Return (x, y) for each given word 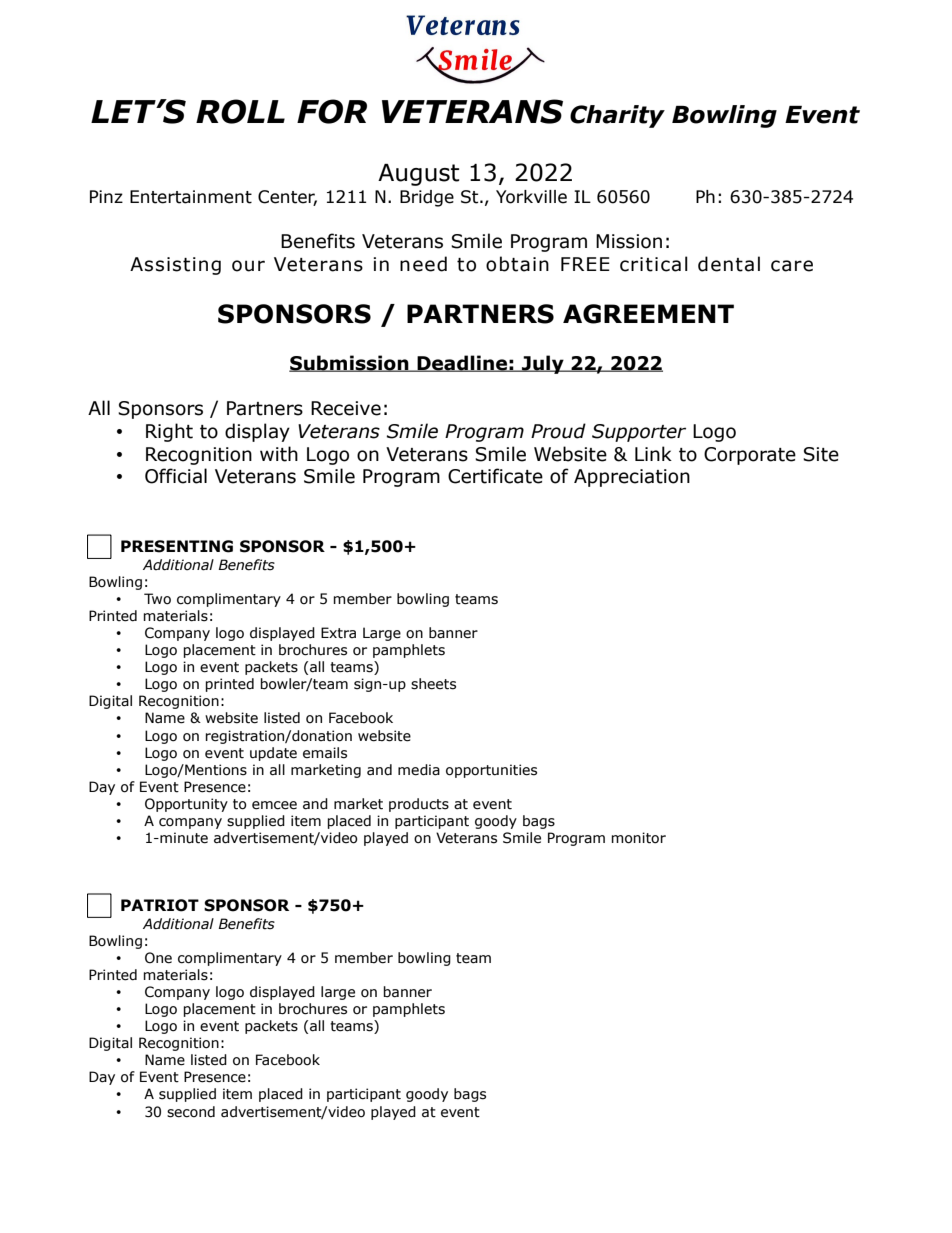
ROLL (240, 111)
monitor (638, 838)
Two (157, 599)
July (543, 364)
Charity (617, 116)
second (191, 1112)
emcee (274, 805)
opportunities (491, 771)
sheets (433, 684)
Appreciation (632, 478)
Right (169, 432)
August (418, 175)
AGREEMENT (648, 314)
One (158, 958)
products (419, 805)
